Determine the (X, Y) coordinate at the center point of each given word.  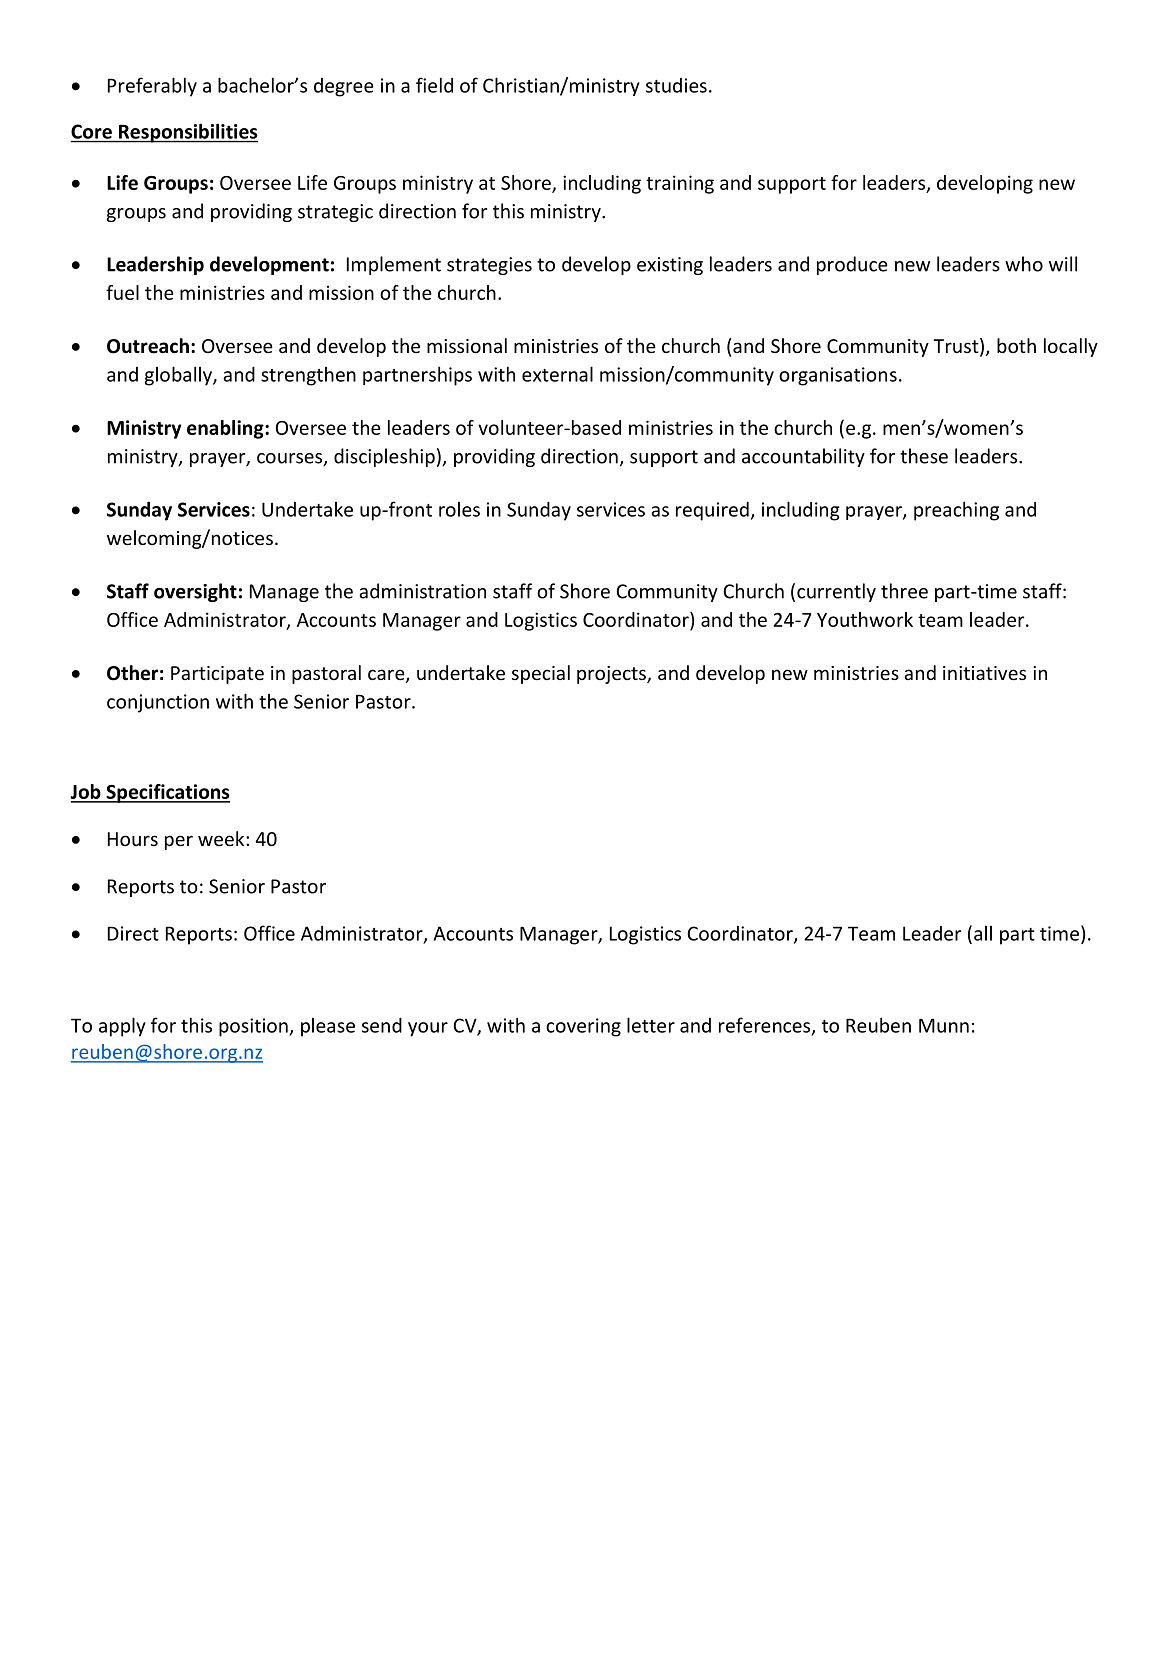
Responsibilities (187, 133)
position (254, 1027)
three (904, 591)
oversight (195, 592)
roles (459, 509)
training (680, 184)
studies (676, 85)
